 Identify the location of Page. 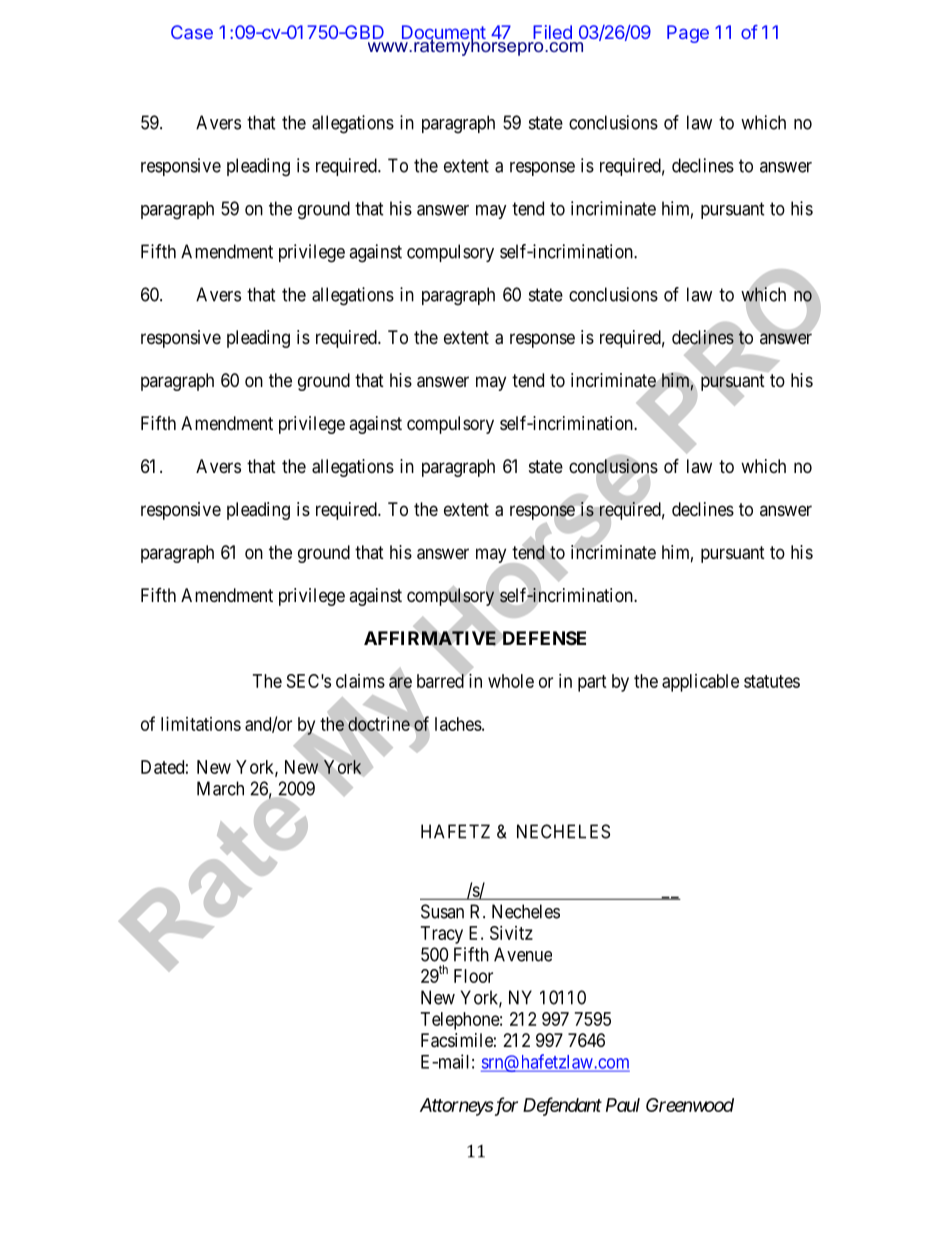
(688, 34).
